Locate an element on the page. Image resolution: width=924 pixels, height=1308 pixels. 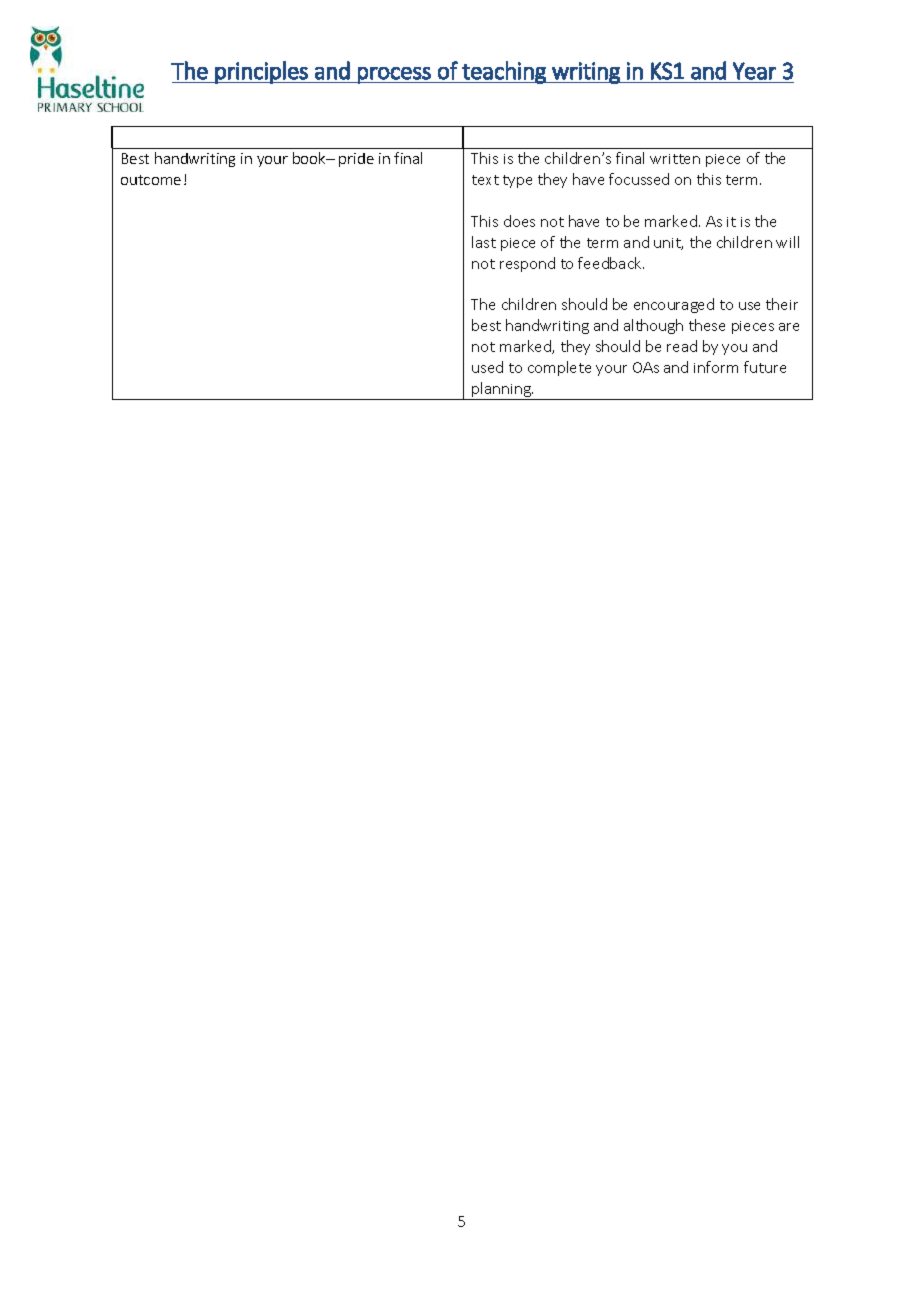
used is located at coordinates (487, 367).
